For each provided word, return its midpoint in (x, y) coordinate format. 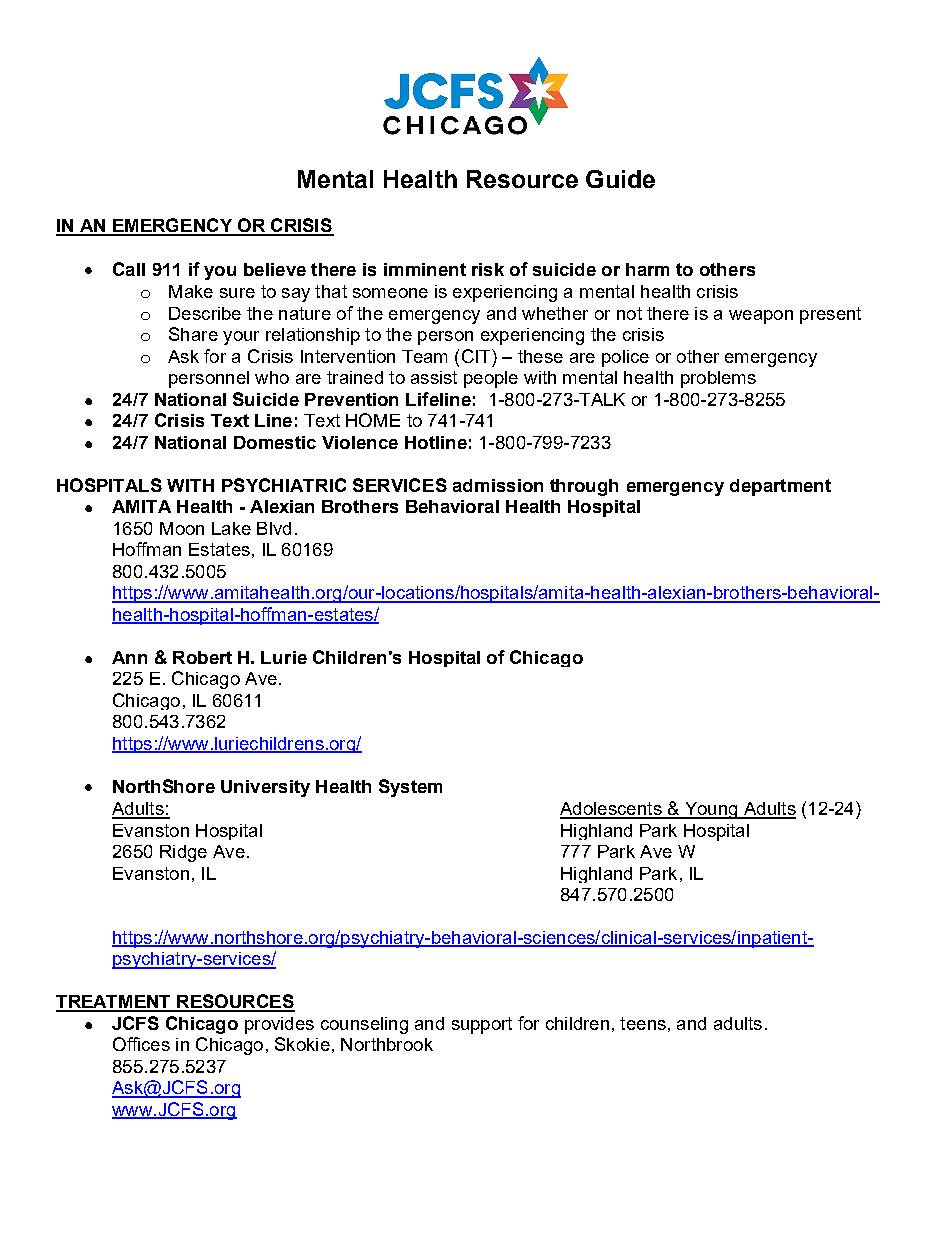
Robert (202, 657)
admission (498, 485)
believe (275, 269)
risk (488, 269)
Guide (620, 179)
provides (279, 1025)
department (780, 487)
